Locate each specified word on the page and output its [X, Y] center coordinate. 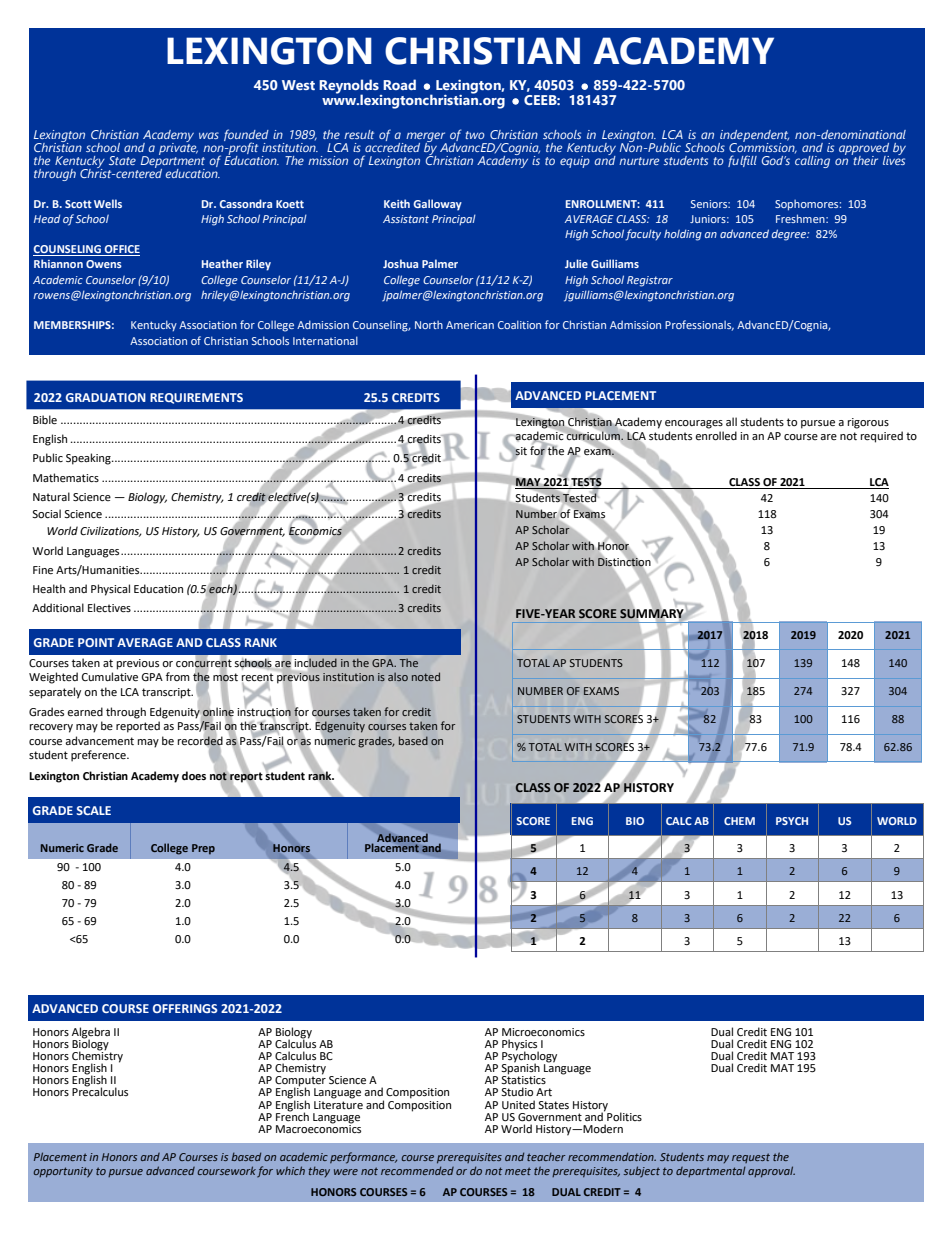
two [475, 135]
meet [518, 1171]
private [178, 147]
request [751, 1158]
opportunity [63, 1172]
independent [753, 137]
